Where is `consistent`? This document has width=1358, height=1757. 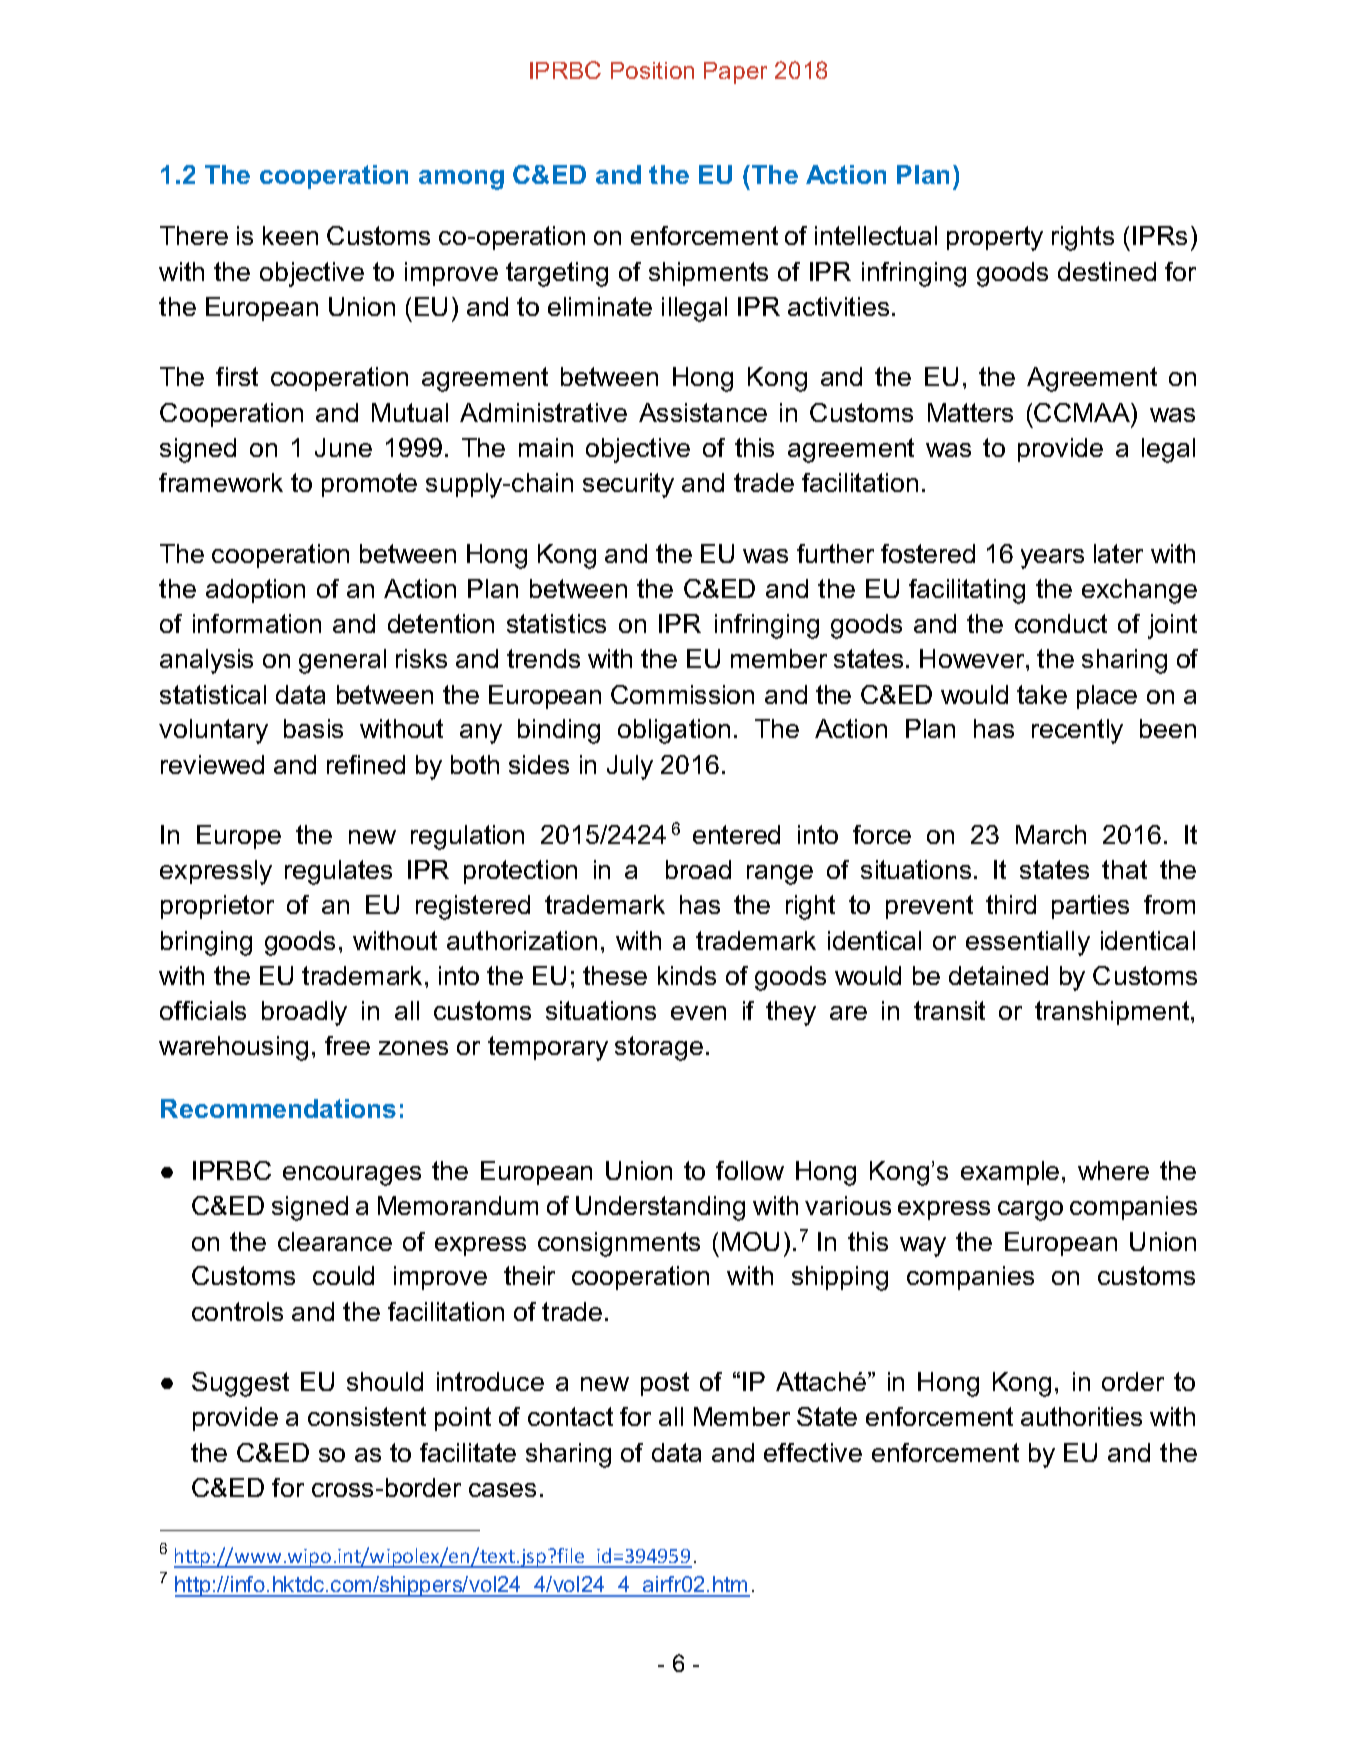
consistent is located at coordinates (367, 1416).
